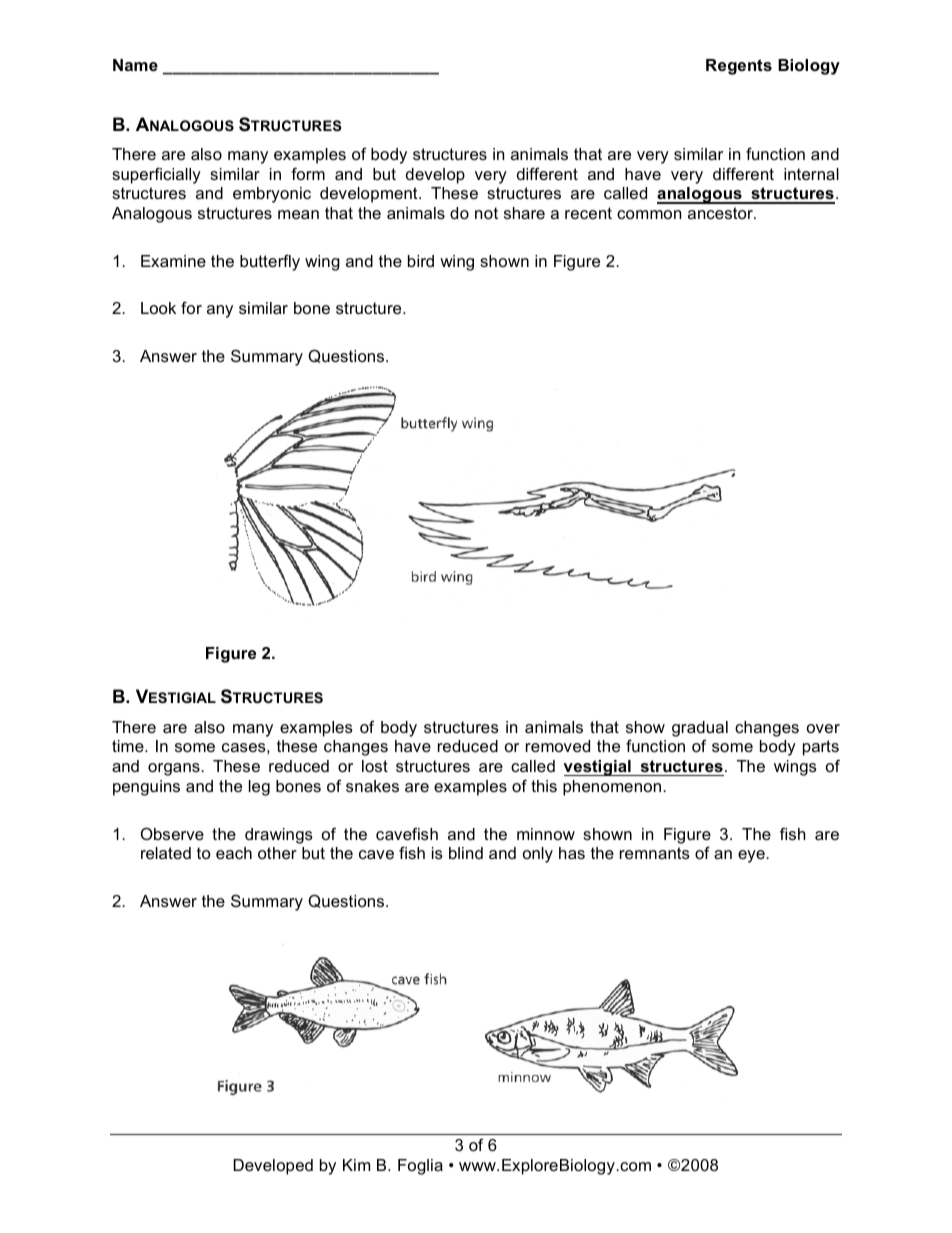  Describe the element at coordinates (721, 213) in the screenshot. I see `ancestor` at that location.
